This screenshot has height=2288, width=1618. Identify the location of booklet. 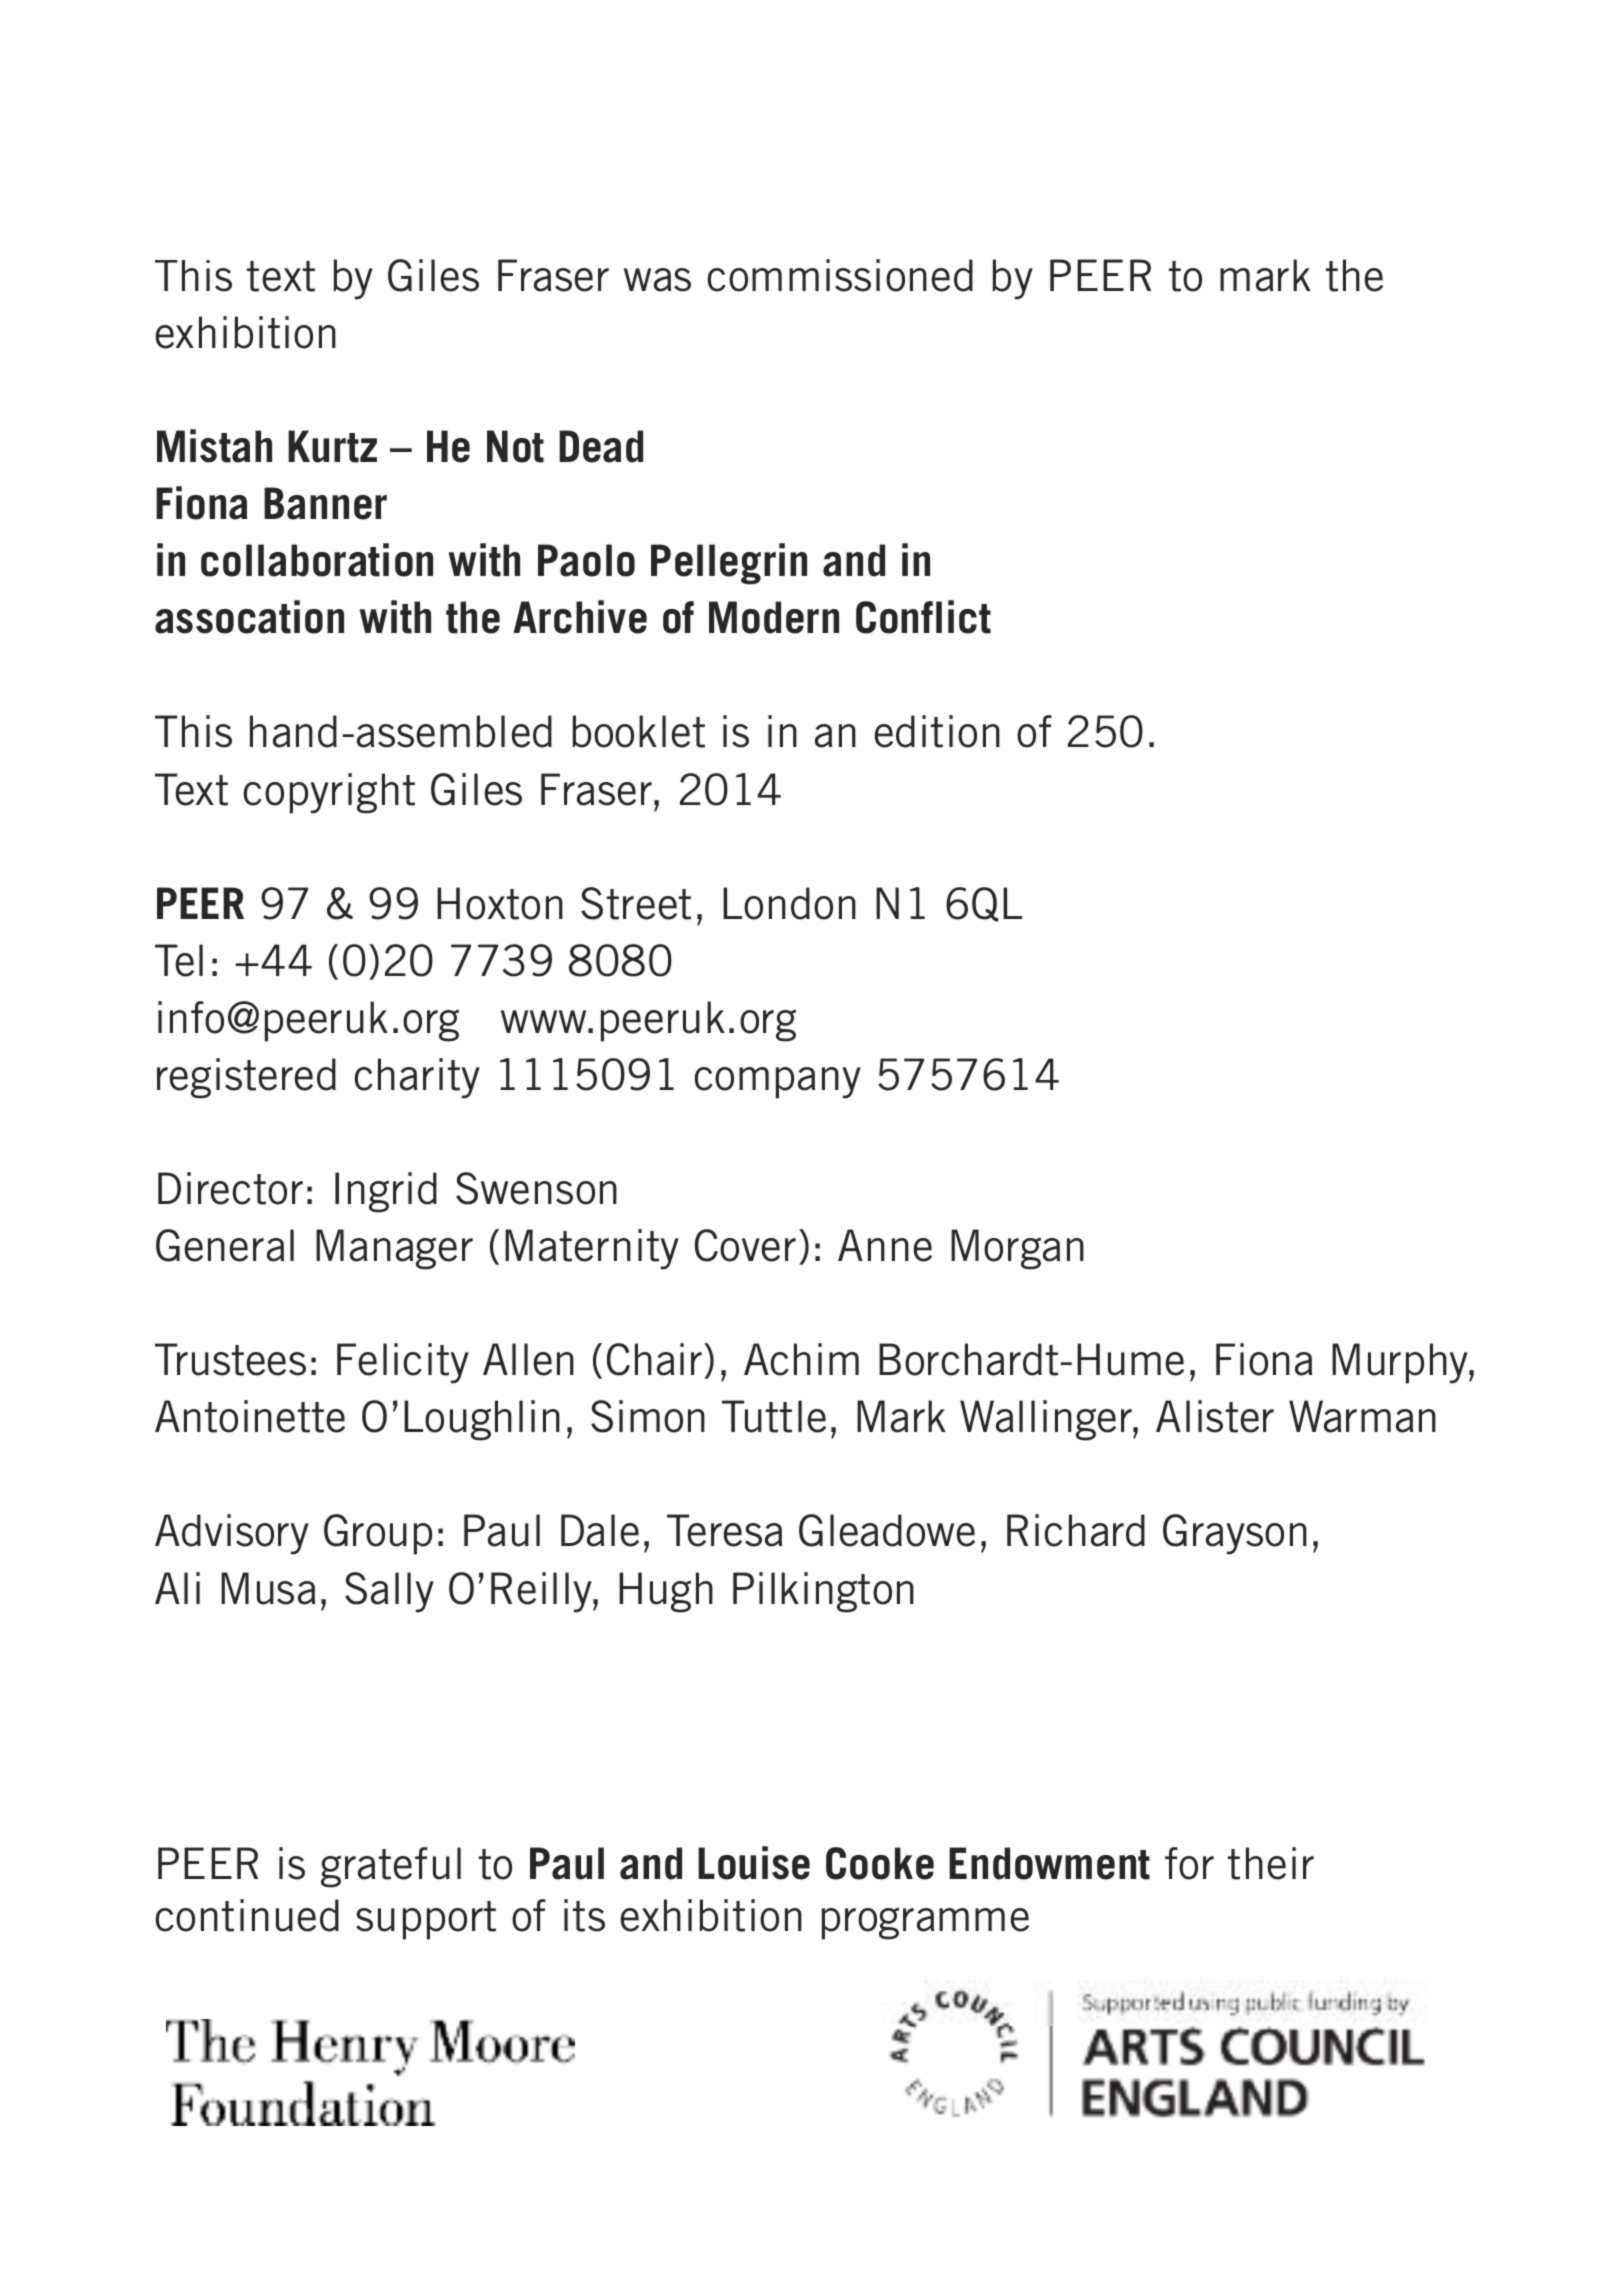
(638, 731).
